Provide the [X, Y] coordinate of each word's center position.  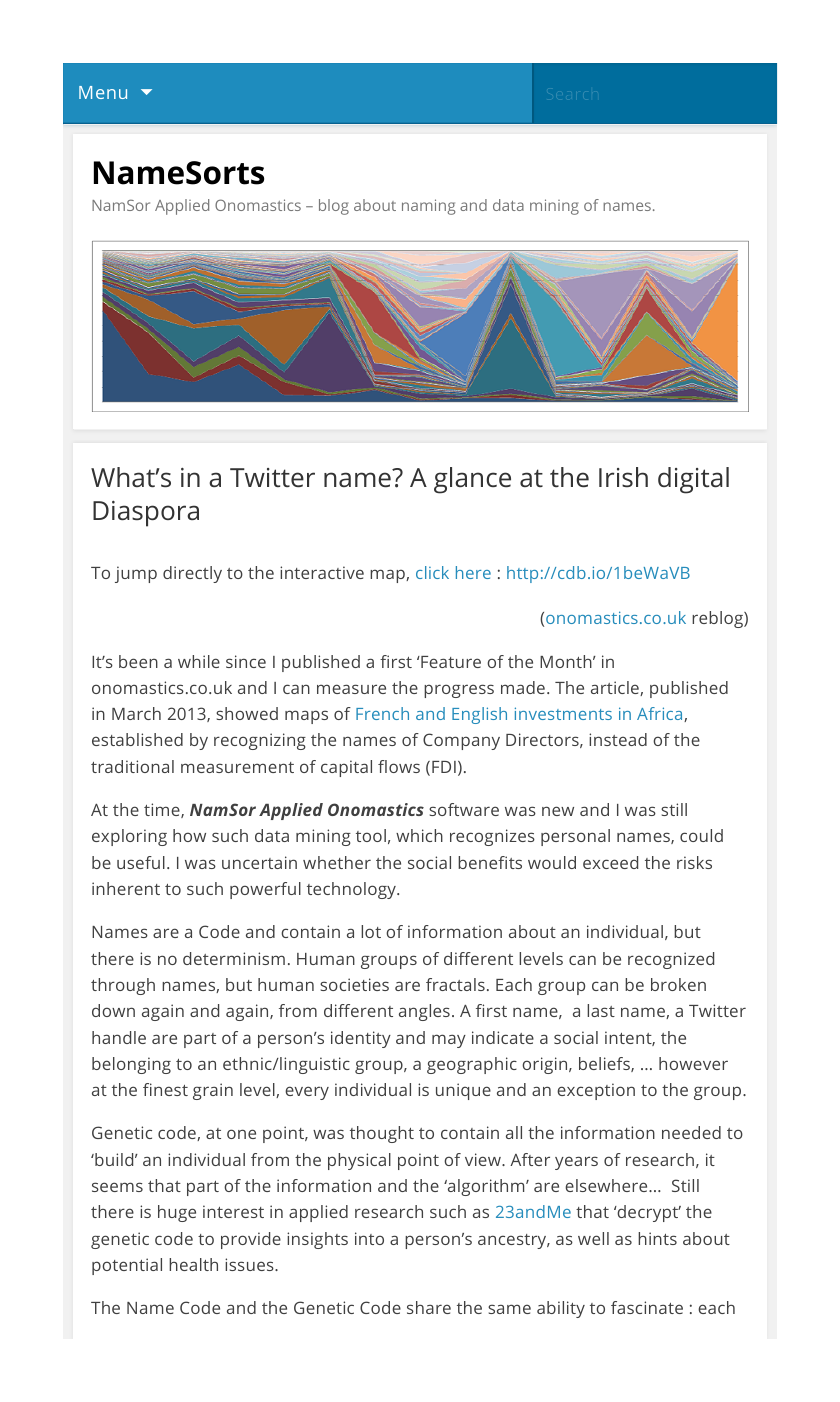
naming [428, 207]
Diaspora [146, 514]
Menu [103, 92]
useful [141, 862]
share [429, 1307]
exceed [610, 862]
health [193, 1264]
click [432, 572]
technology [352, 890]
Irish [623, 477]
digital [693, 480]
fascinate [647, 1307]
